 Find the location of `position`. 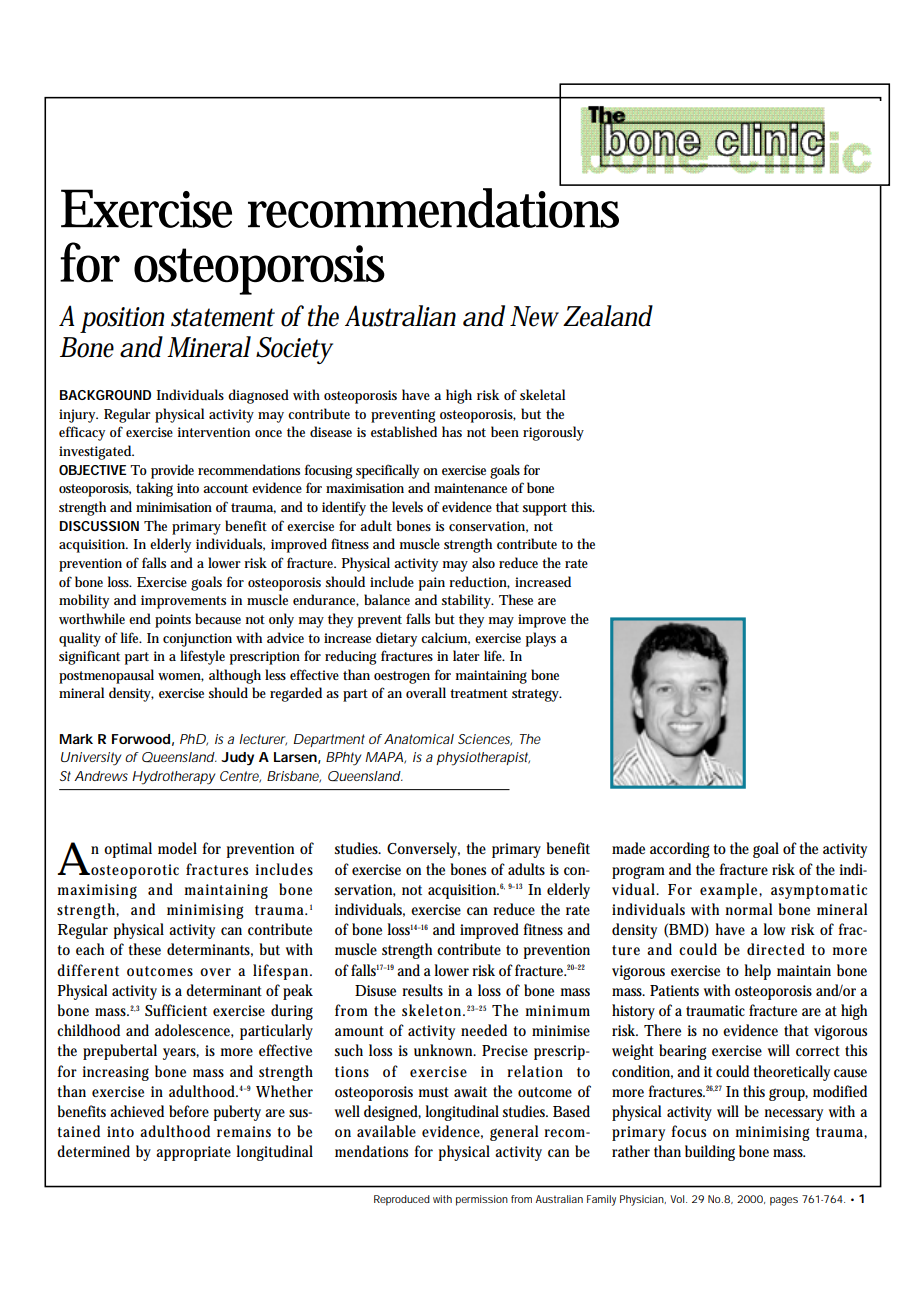

position is located at coordinates (122, 320).
